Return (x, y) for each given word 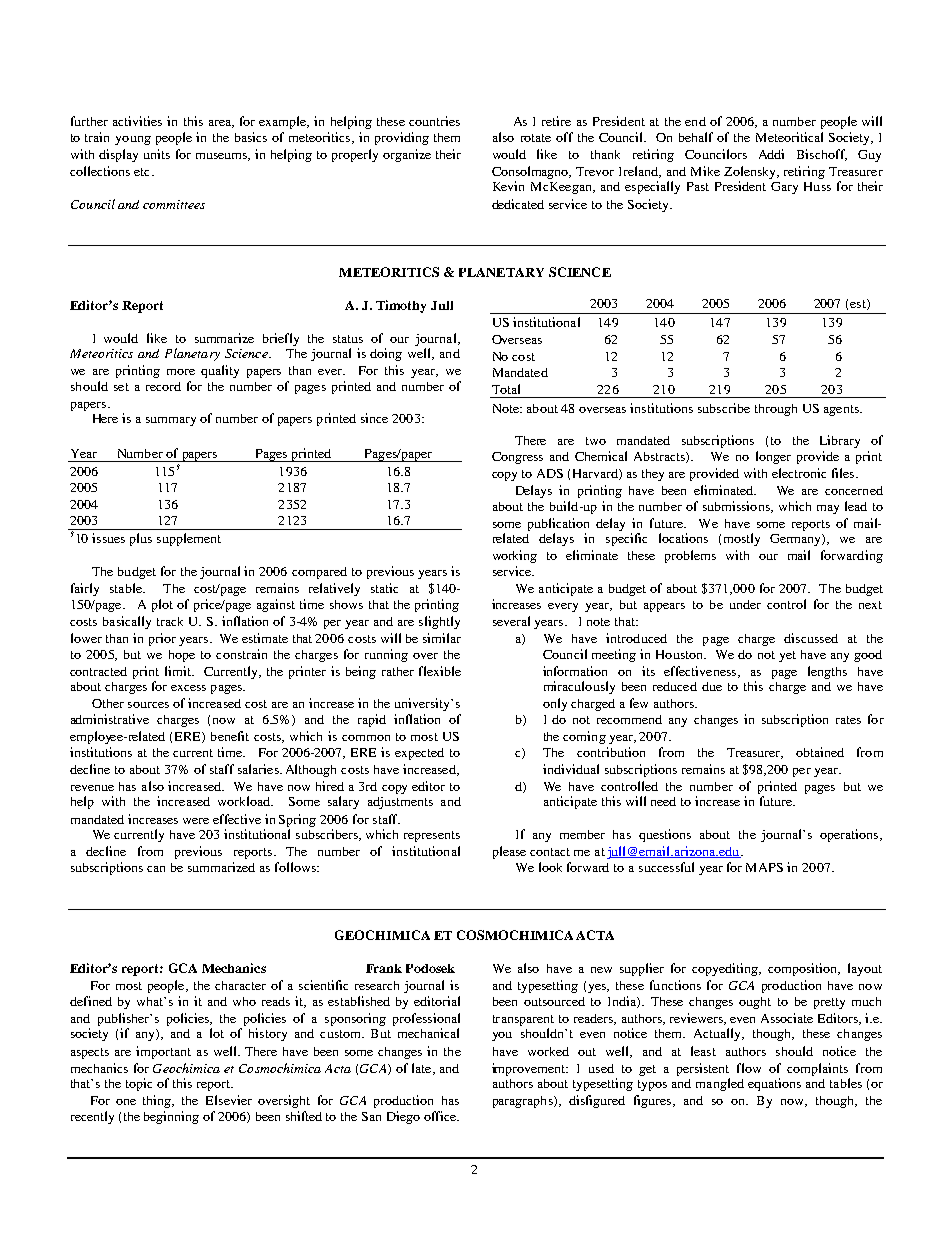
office (441, 1116)
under (745, 604)
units (157, 154)
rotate (536, 138)
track (170, 621)
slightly (439, 622)
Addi (771, 154)
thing (158, 1101)
